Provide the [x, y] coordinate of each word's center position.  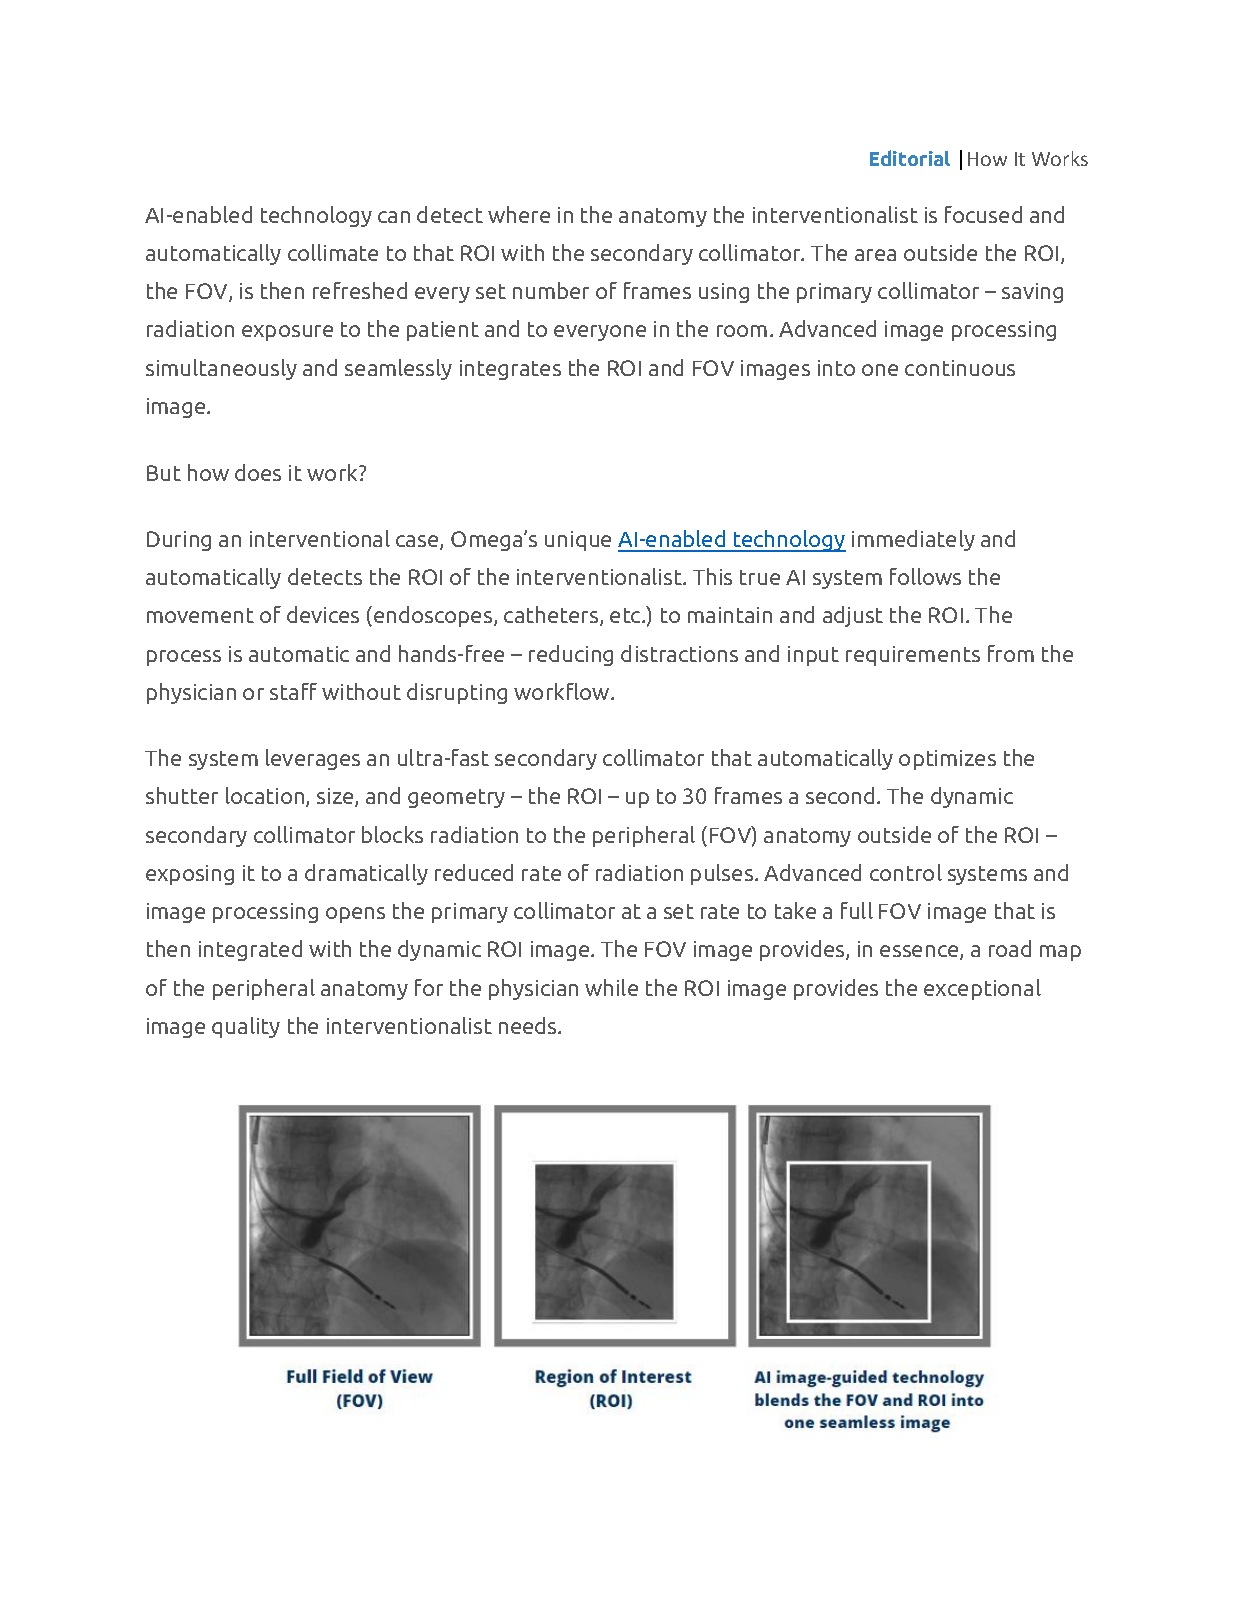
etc [626, 615]
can [394, 217]
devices [323, 614]
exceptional [982, 989]
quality [246, 1027]
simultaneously [221, 369]
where [519, 214]
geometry [456, 798]
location [266, 797]
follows [925, 576]
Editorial [910, 158]
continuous [960, 368]
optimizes [947, 760]
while [611, 987]
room [742, 331]
